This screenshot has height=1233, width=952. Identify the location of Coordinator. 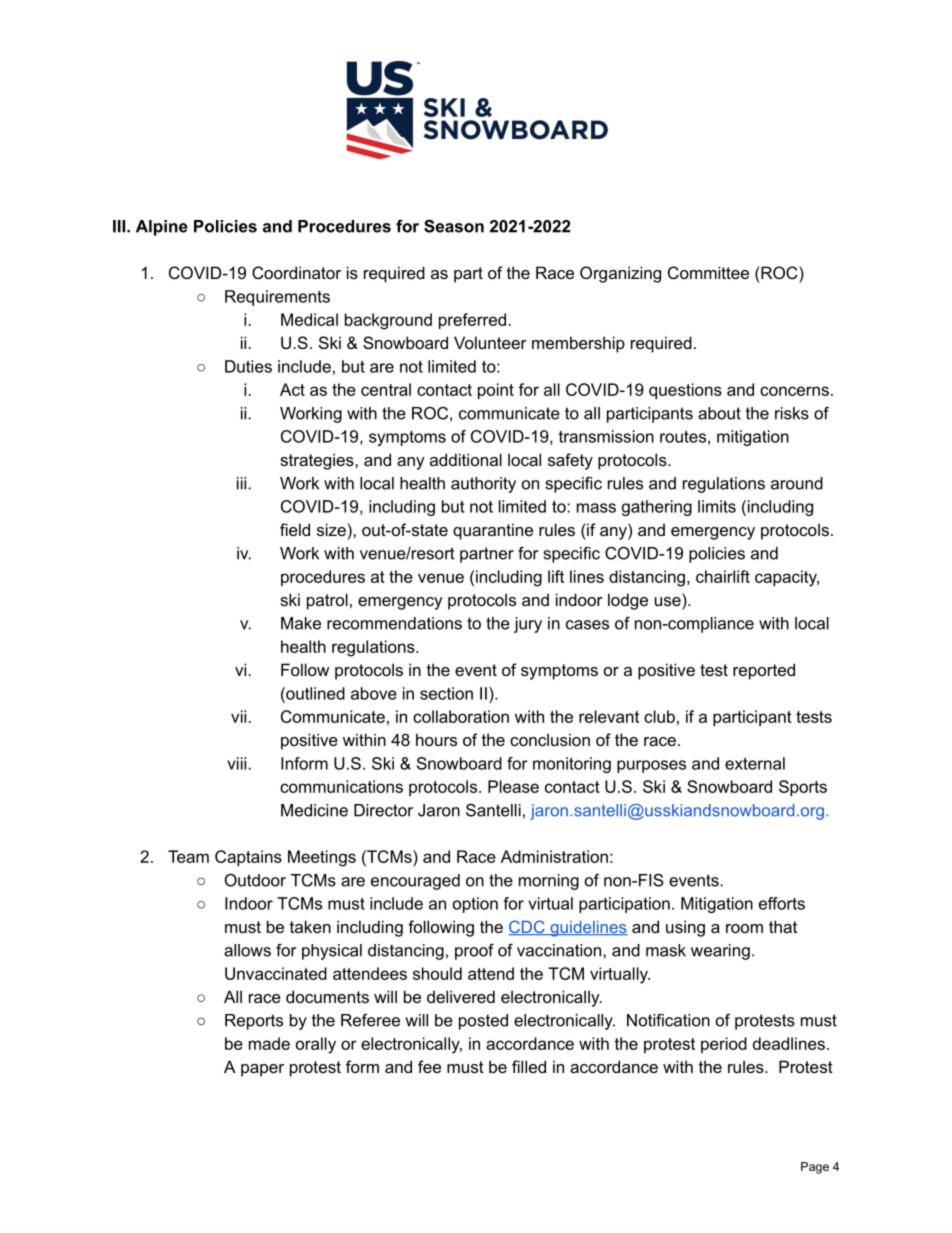
(296, 272).
